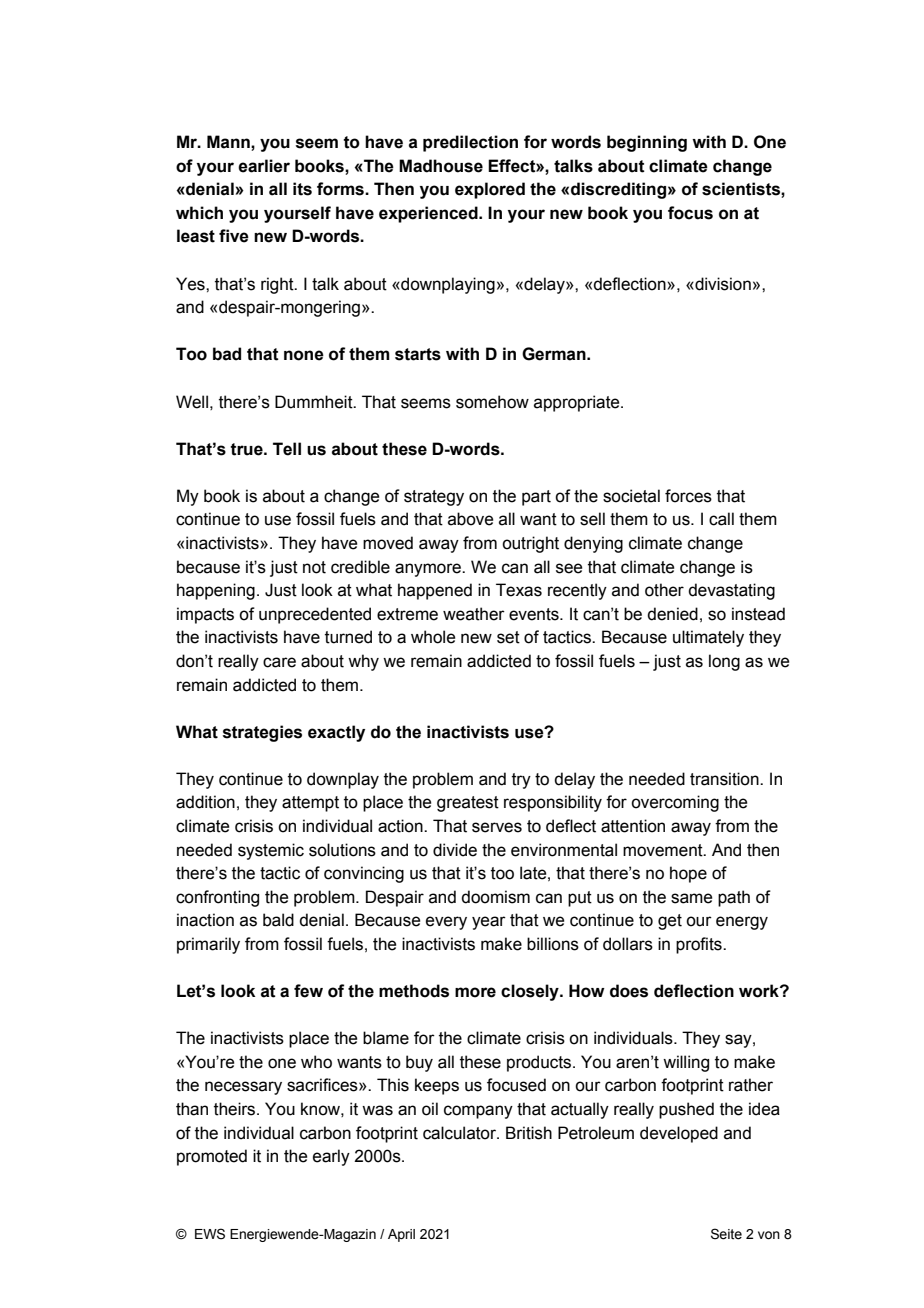 Image resolution: width=924 pixels, height=1308 pixels. What do you see at coordinates (460, 1133) in the page?
I see `calculator` at bounding box center [460, 1133].
